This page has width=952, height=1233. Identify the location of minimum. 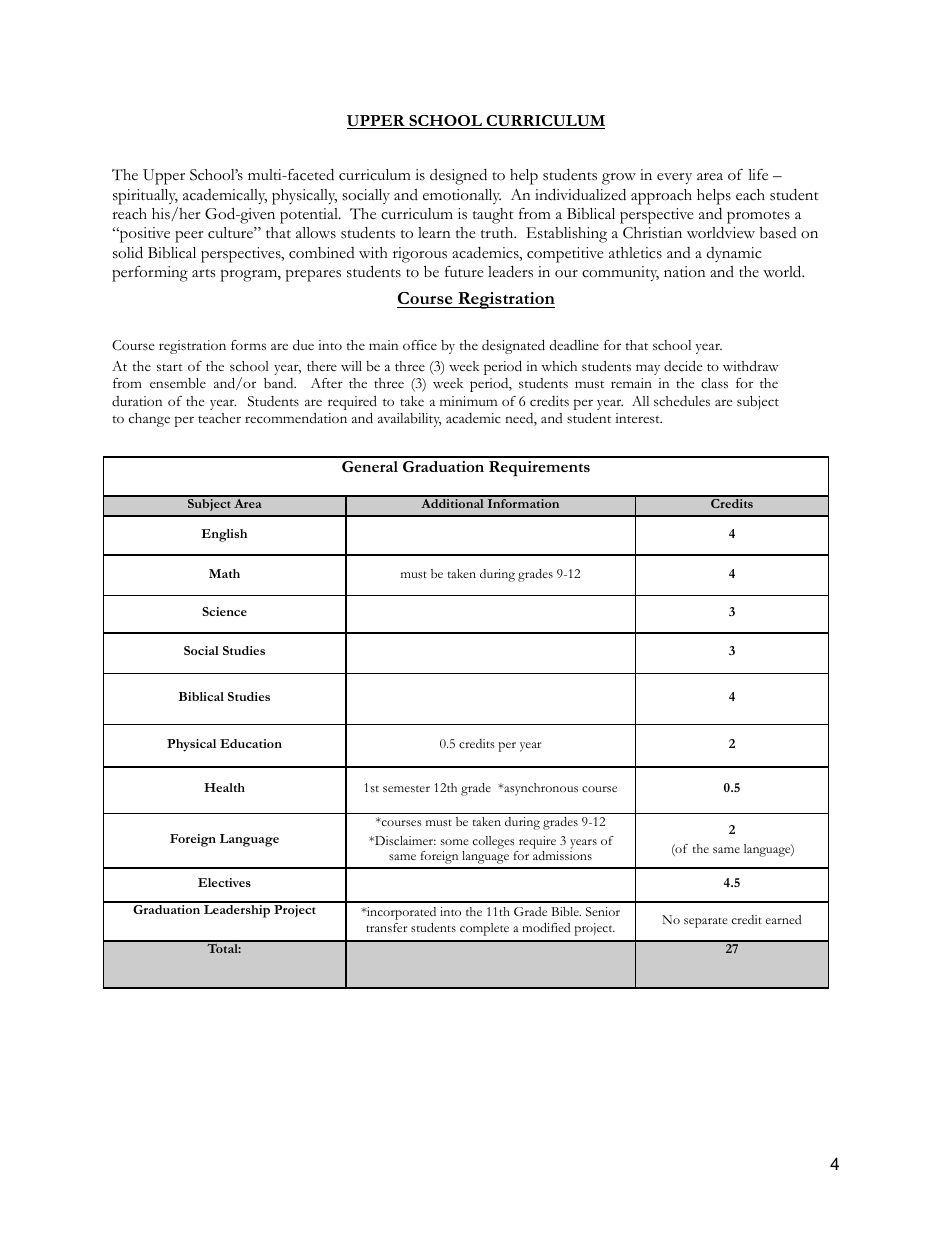
(468, 401).
